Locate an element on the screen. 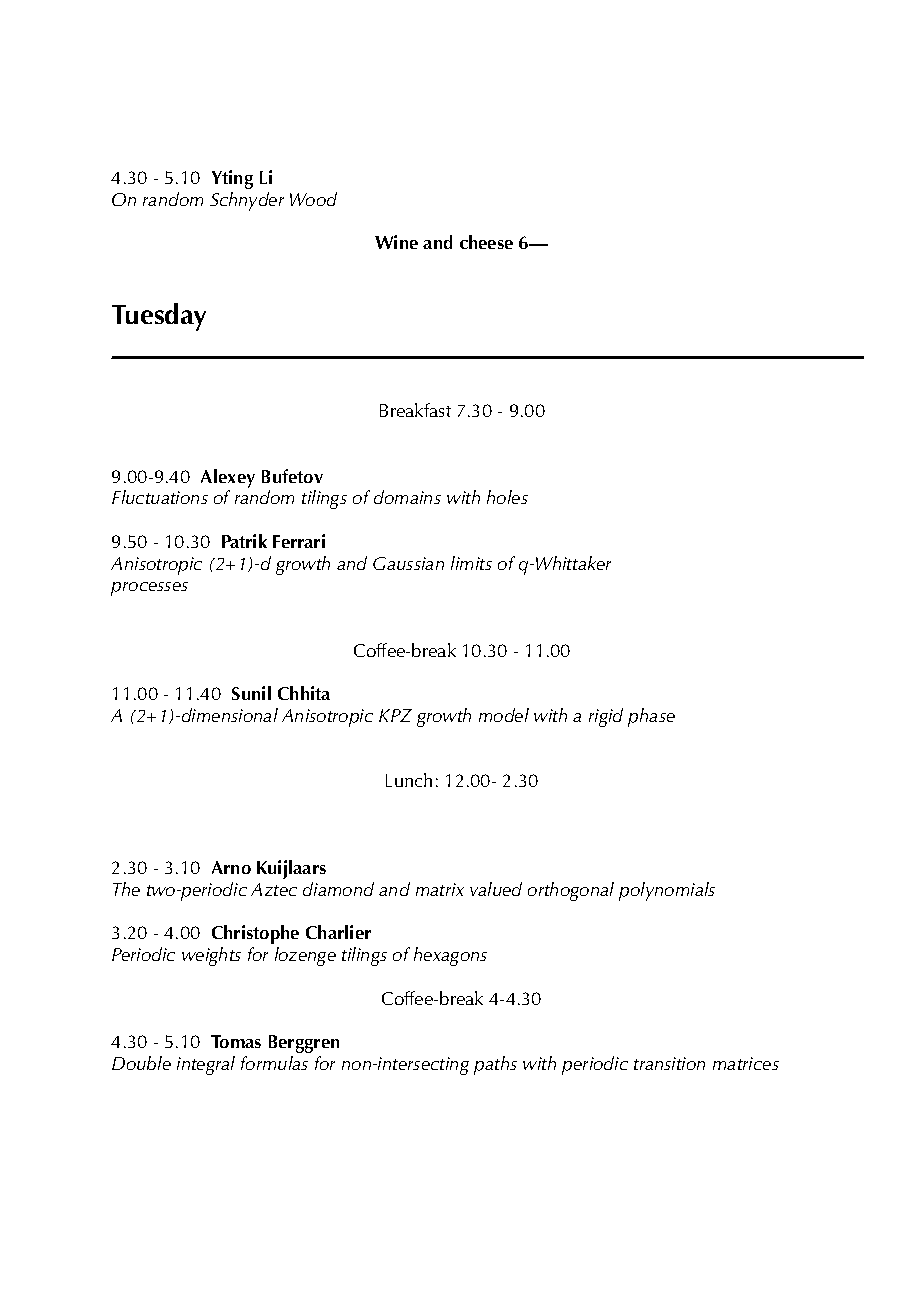 Image resolution: width=924 pixels, height=1308 pixels. Tomas is located at coordinates (236, 1041).
